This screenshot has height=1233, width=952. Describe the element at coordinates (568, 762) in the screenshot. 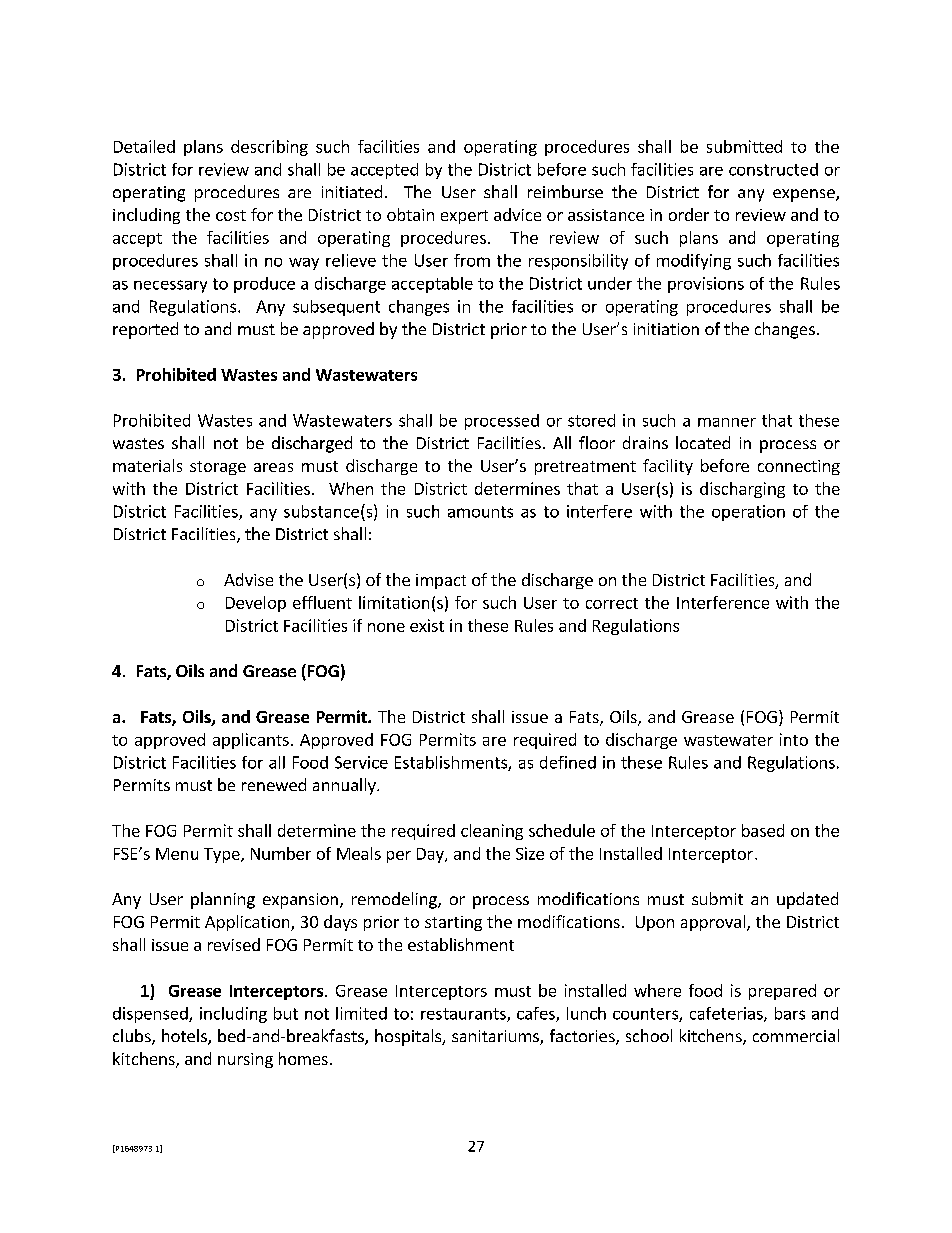

I see `defined` at that location.
